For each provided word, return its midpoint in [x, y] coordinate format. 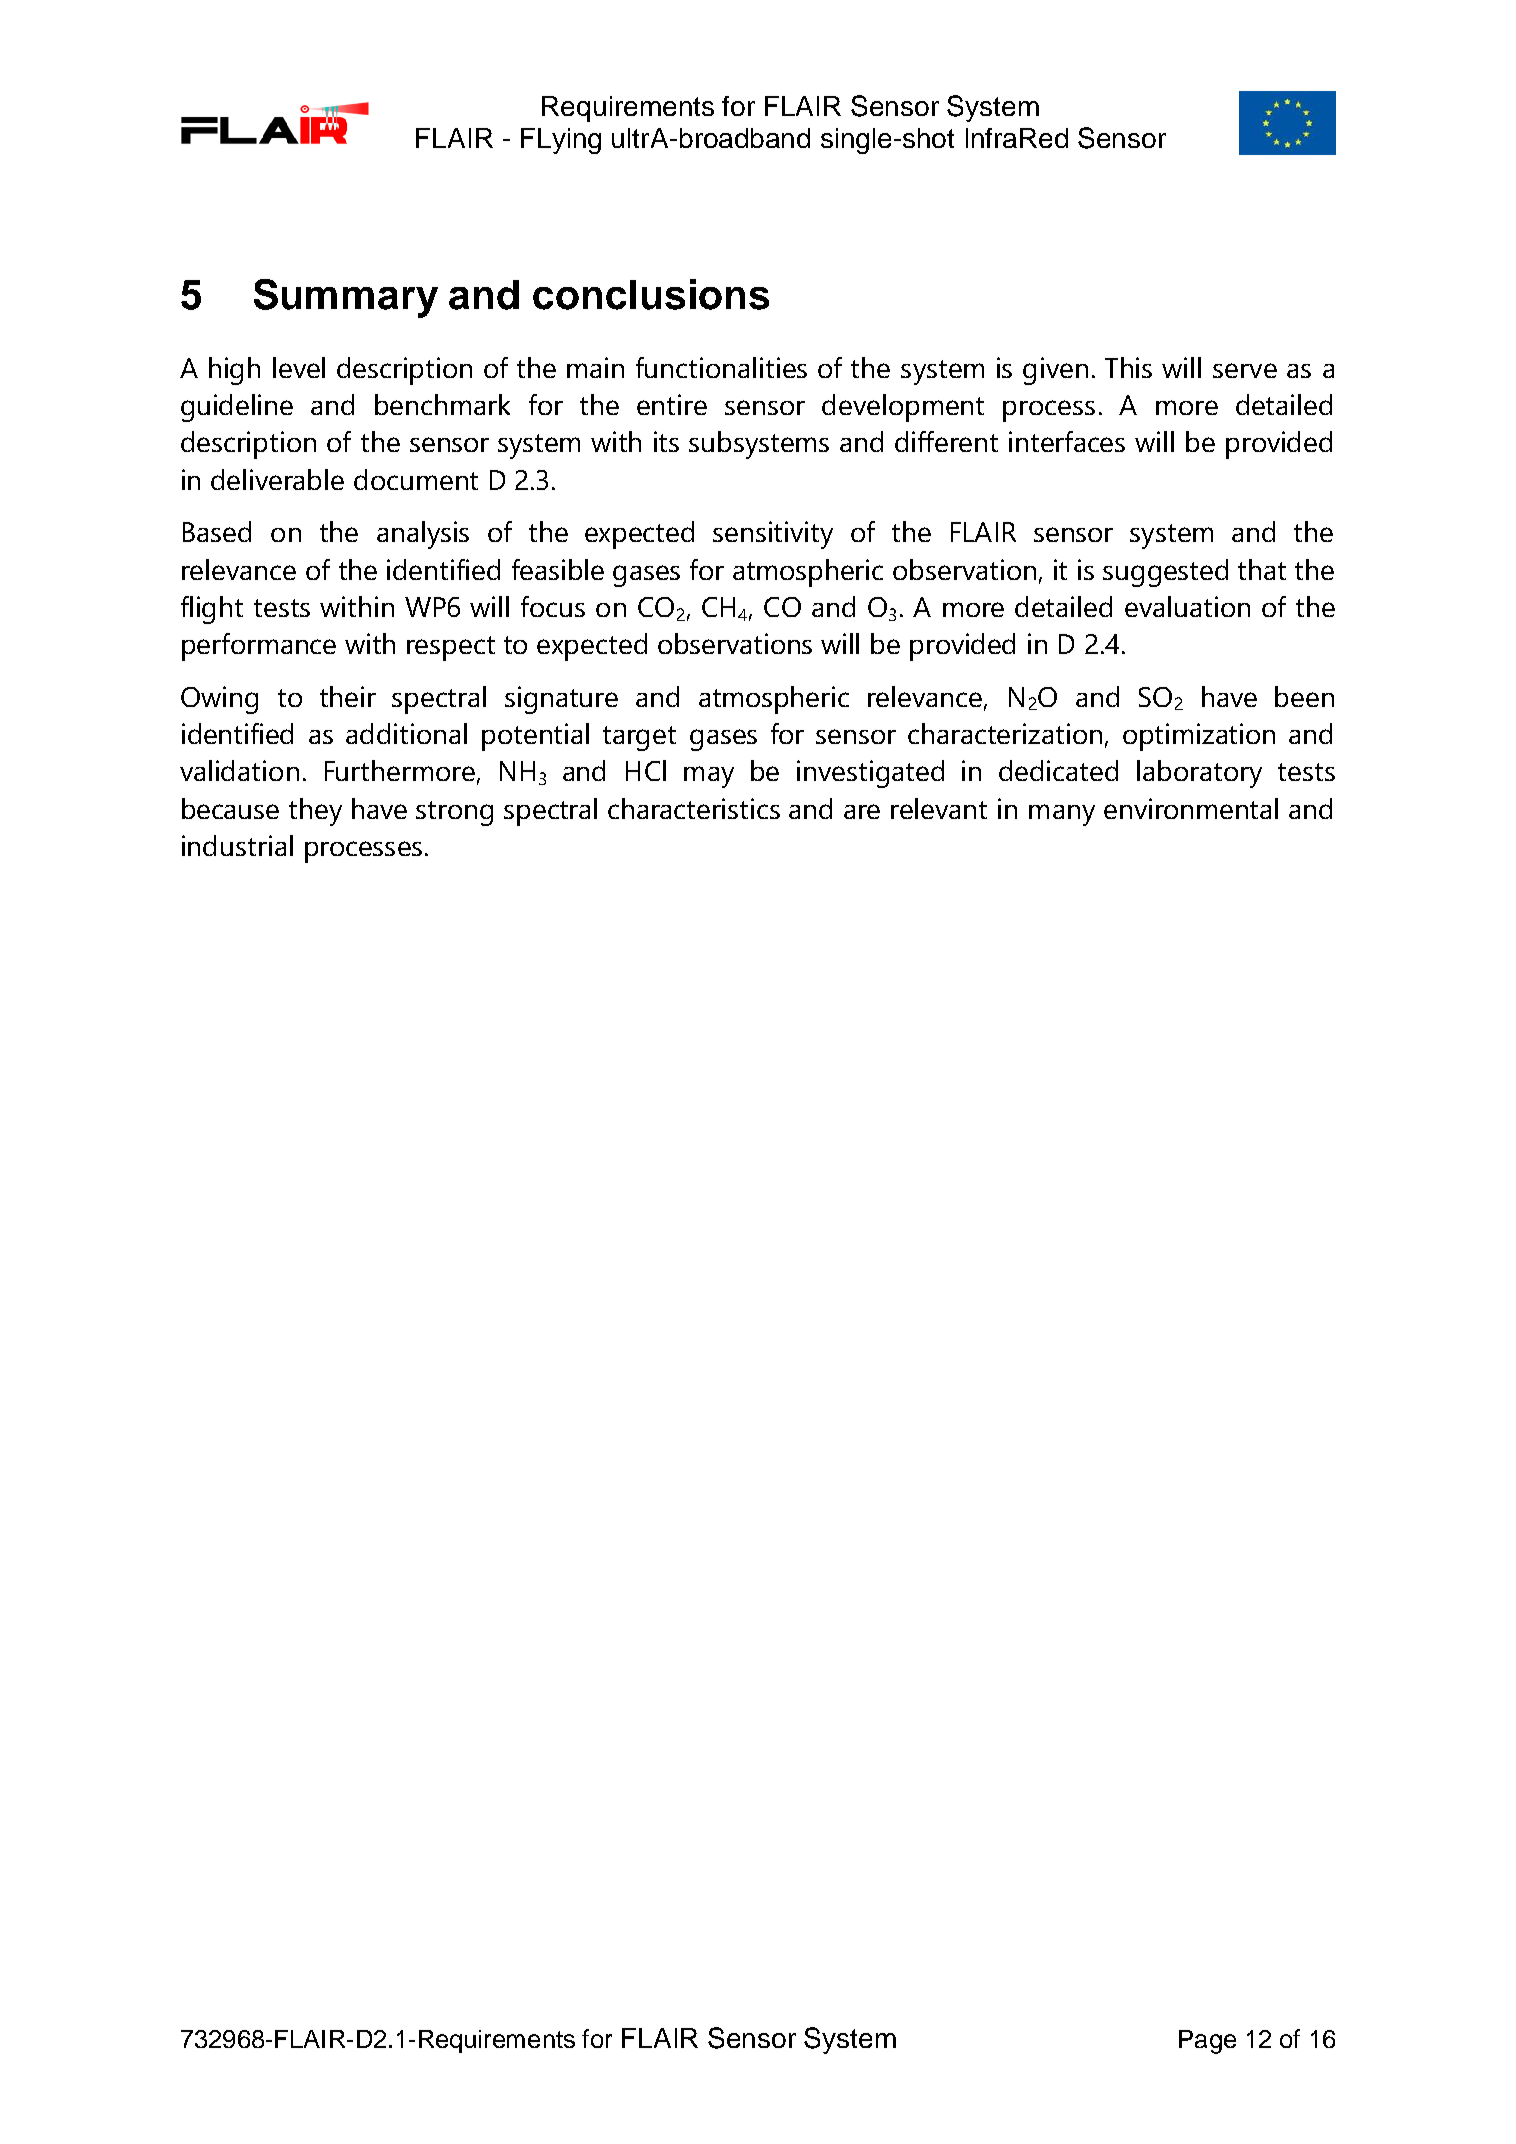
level [299, 367]
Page [1207, 2042]
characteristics [694, 808]
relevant [939, 808]
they [315, 812]
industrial [237, 845]
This [1128, 367]
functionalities [721, 367]
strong [454, 813]
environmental [1191, 808]
